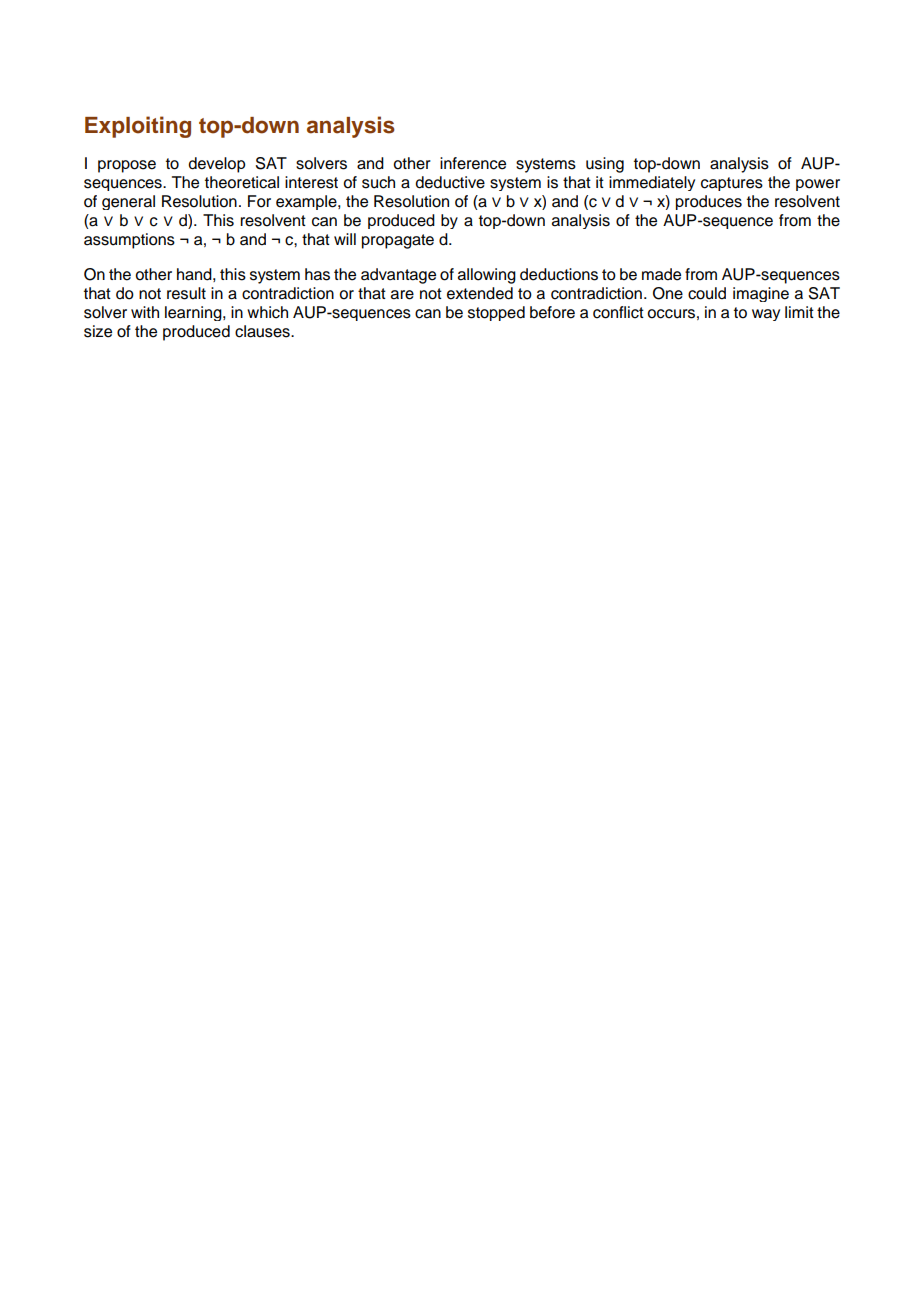  What do you see at coordinates (138, 127) in the image?
I see `Exploiting` at bounding box center [138, 127].
